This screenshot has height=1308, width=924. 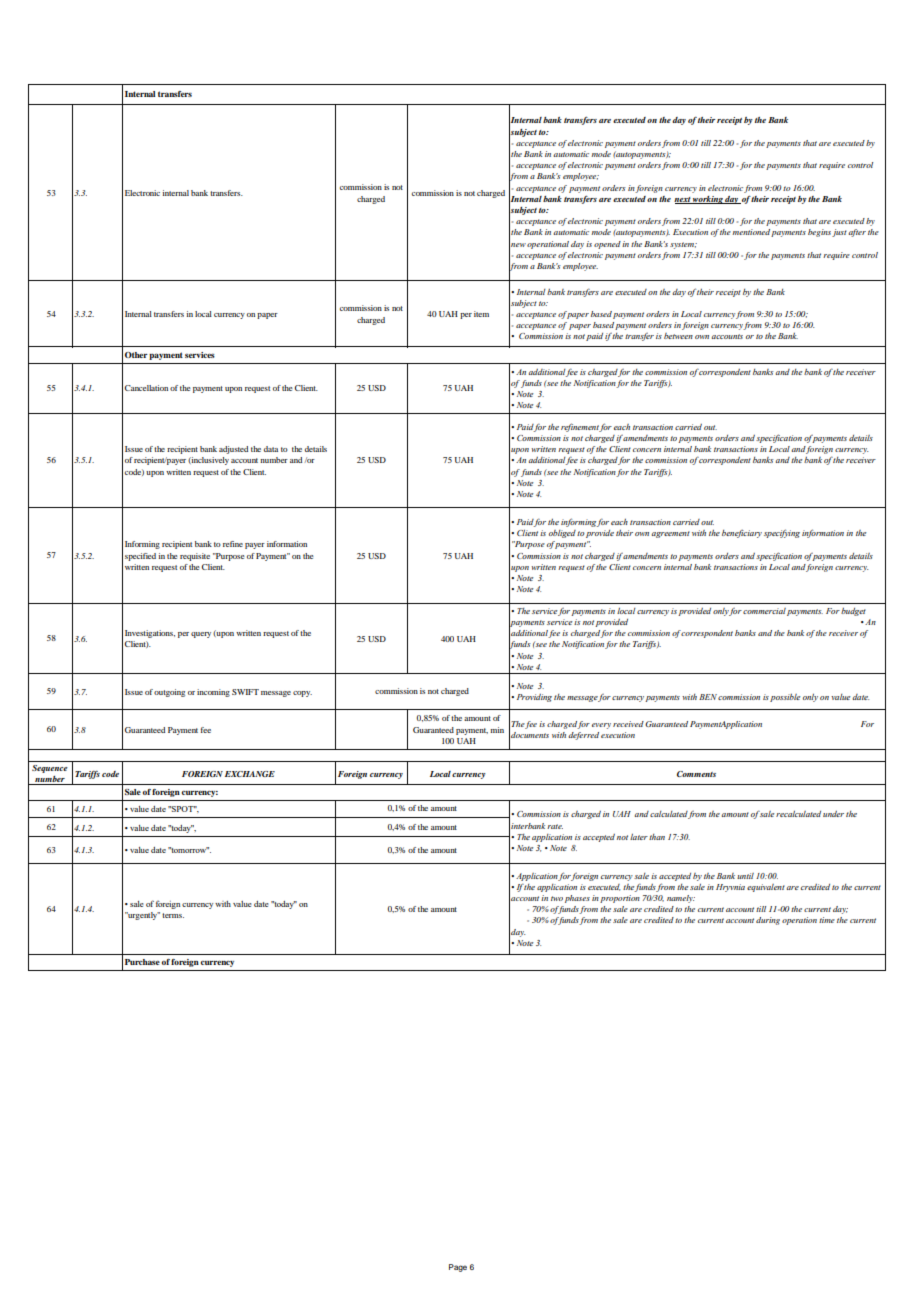 What do you see at coordinates (195, 557) in the screenshot?
I see `requisite` at bounding box center [195, 557].
